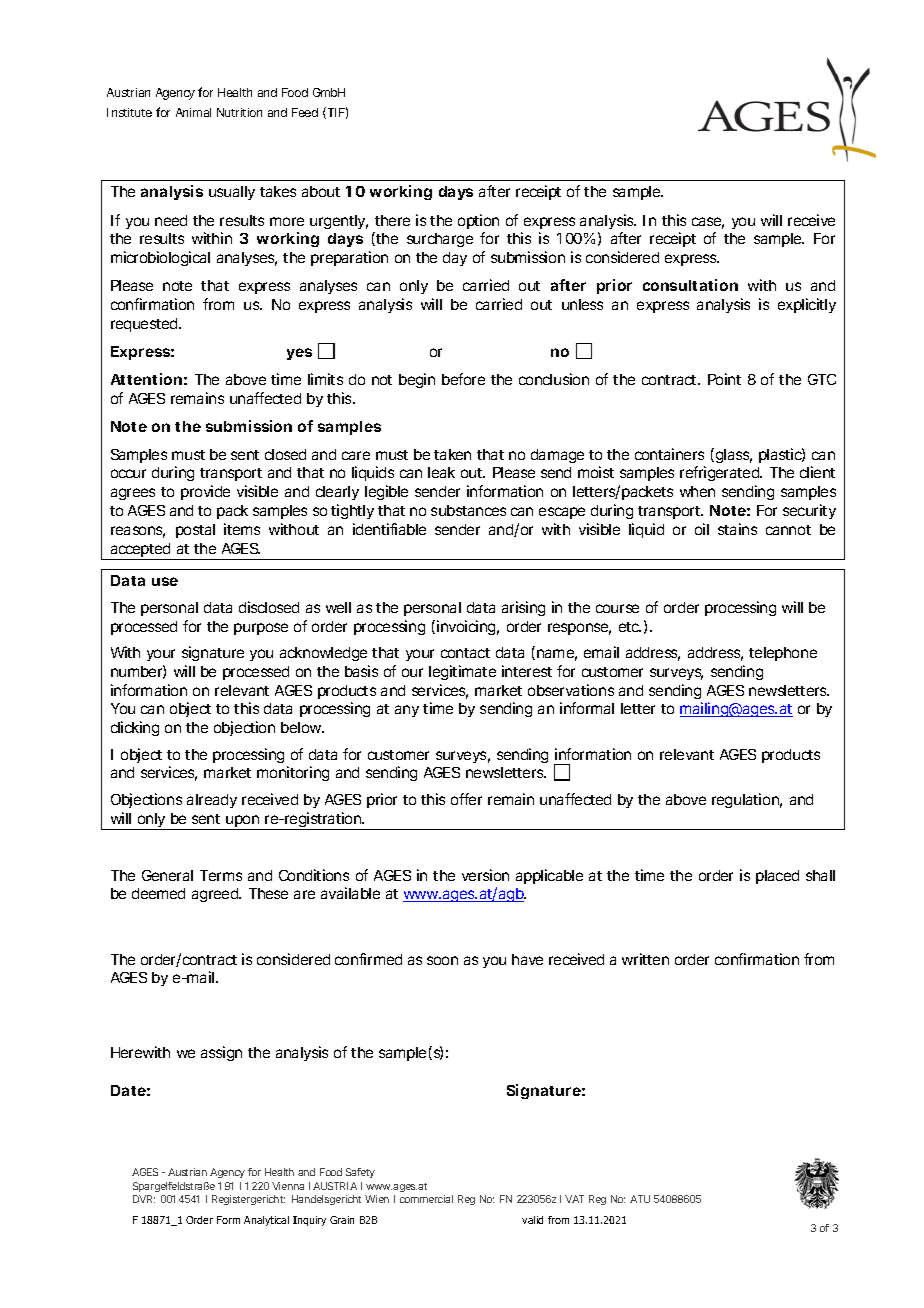 This screenshot has width=924, height=1308. What do you see at coordinates (777, 877) in the screenshot?
I see `placed` at bounding box center [777, 877].
